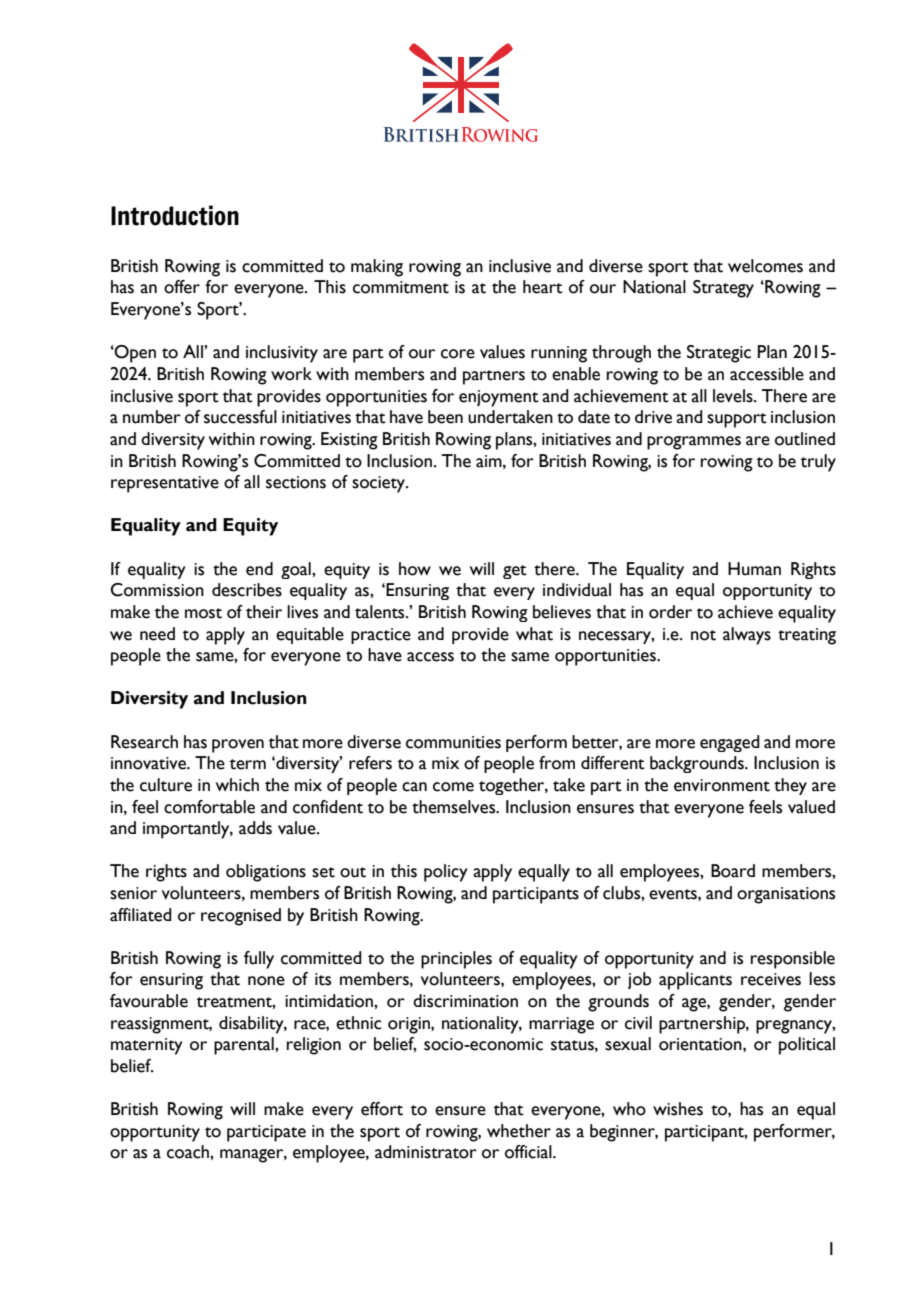 The height and width of the image is (1308, 924). I want to click on whether, so click(519, 1131).
